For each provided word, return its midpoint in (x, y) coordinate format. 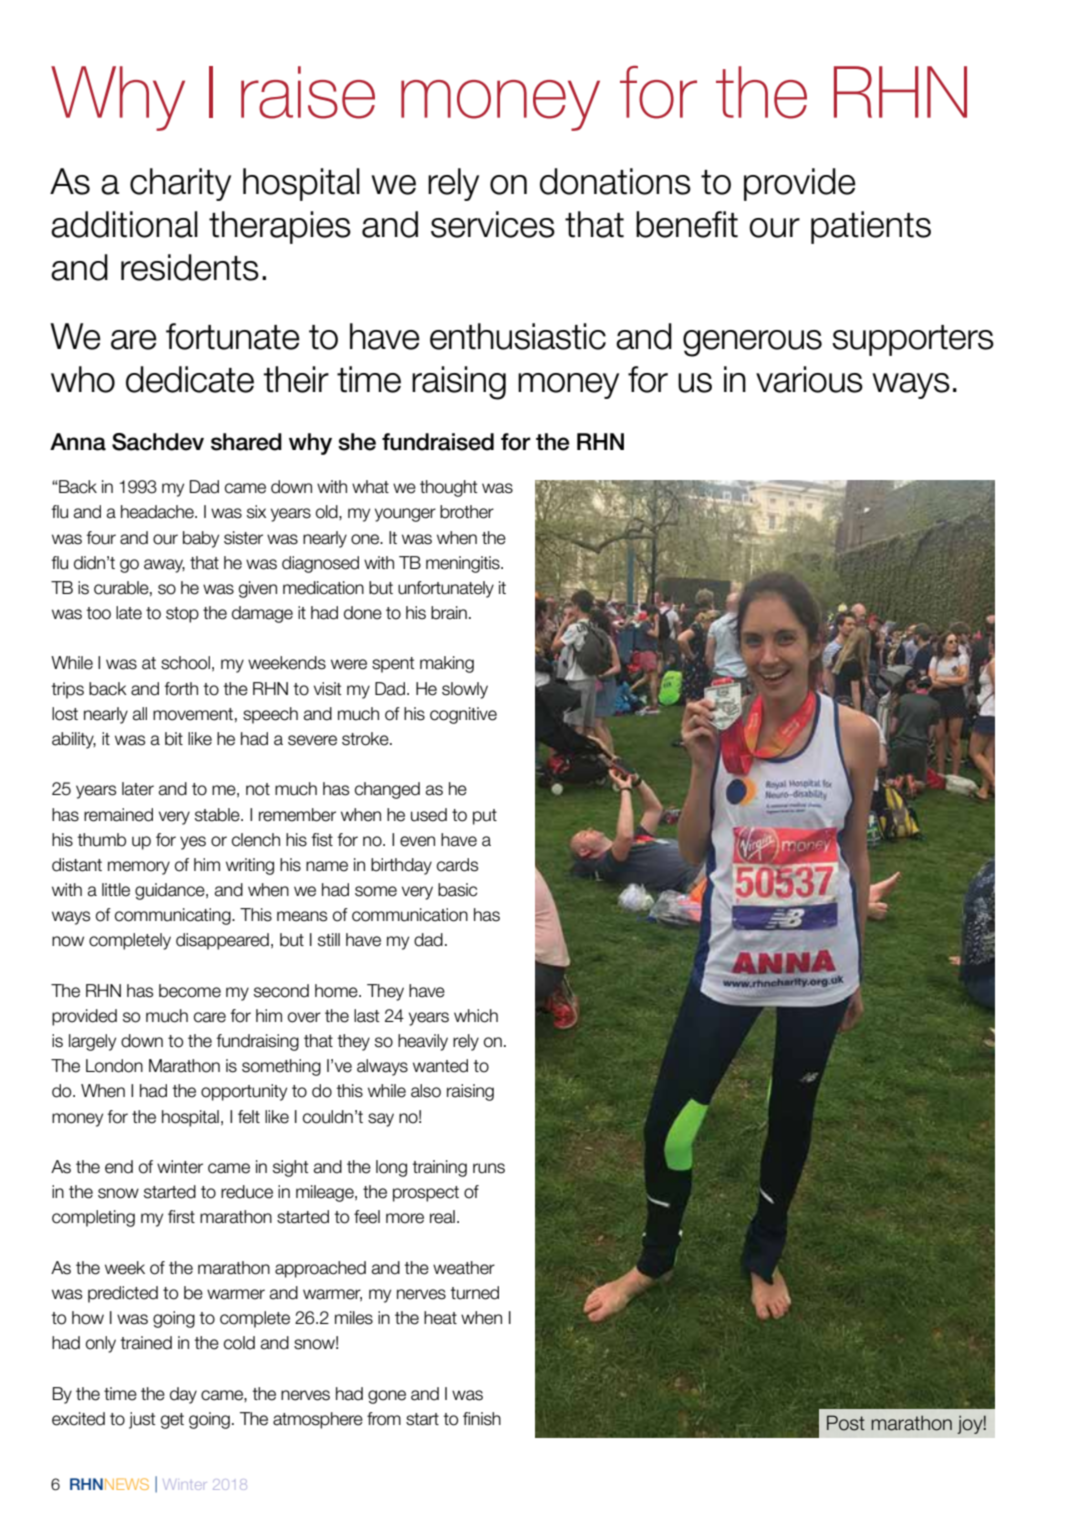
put (485, 817)
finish (482, 1419)
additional (124, 224)
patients (871, 227)
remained (118, 815)
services (493, 224)
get (172, 1421)
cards (457, 865)
